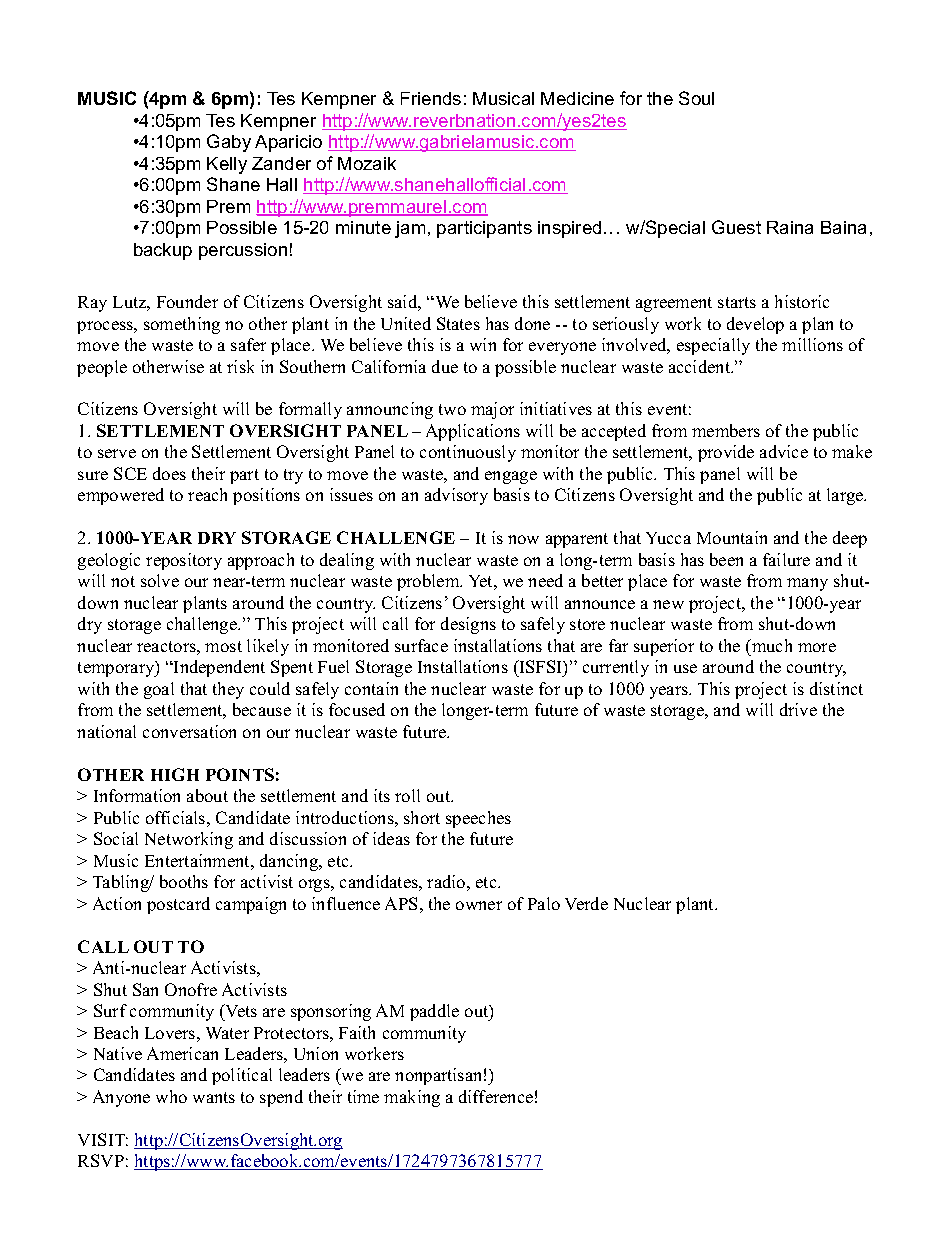  What do you see at coordinates (798, 709) in the screenshot?
I see `drive` at bounding box center [798, 709].
